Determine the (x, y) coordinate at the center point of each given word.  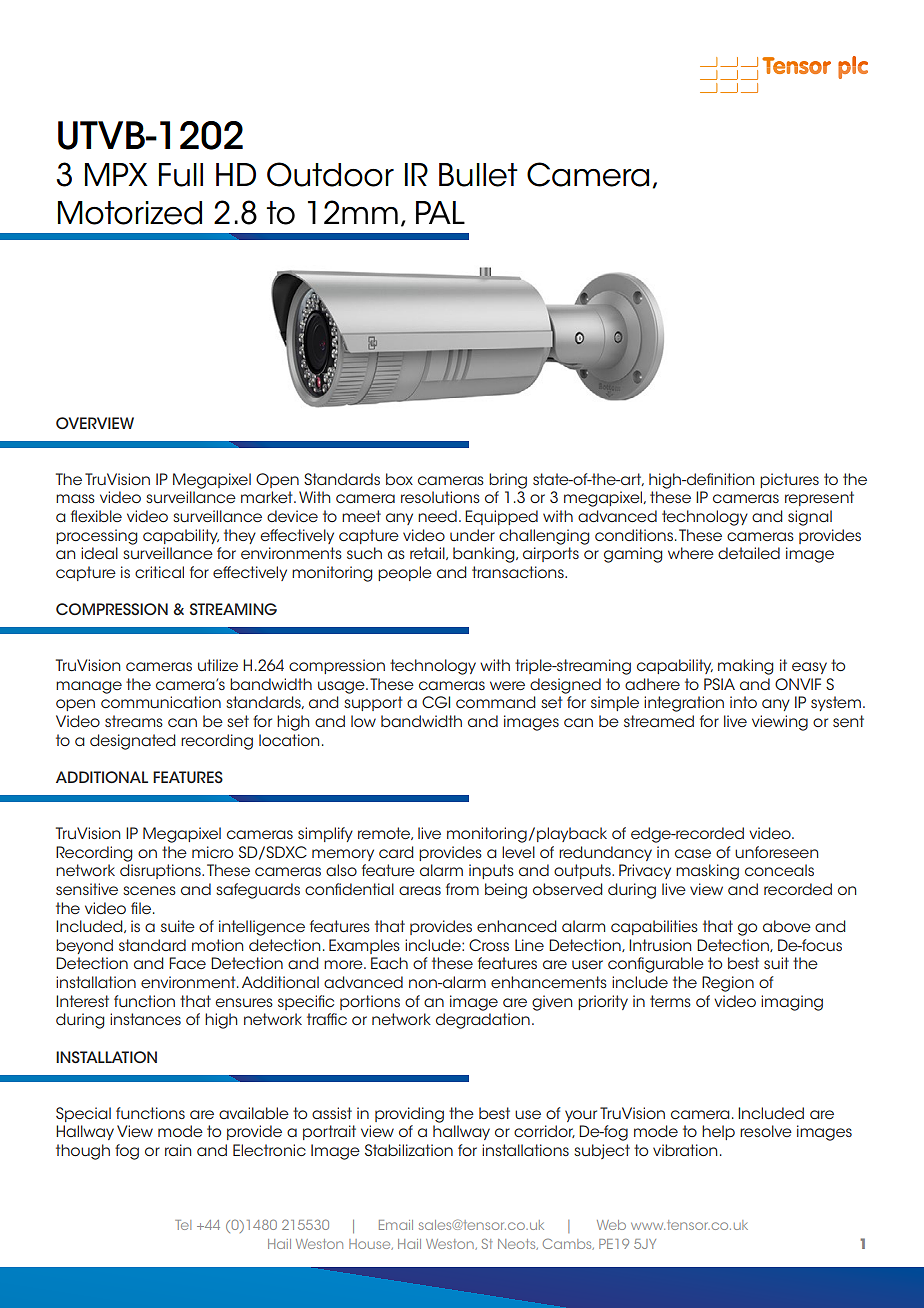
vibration (685, 1150)
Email (396, 1225)
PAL (440, 212)
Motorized (130, 213)
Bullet (478, 175)
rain (178, 1150)
